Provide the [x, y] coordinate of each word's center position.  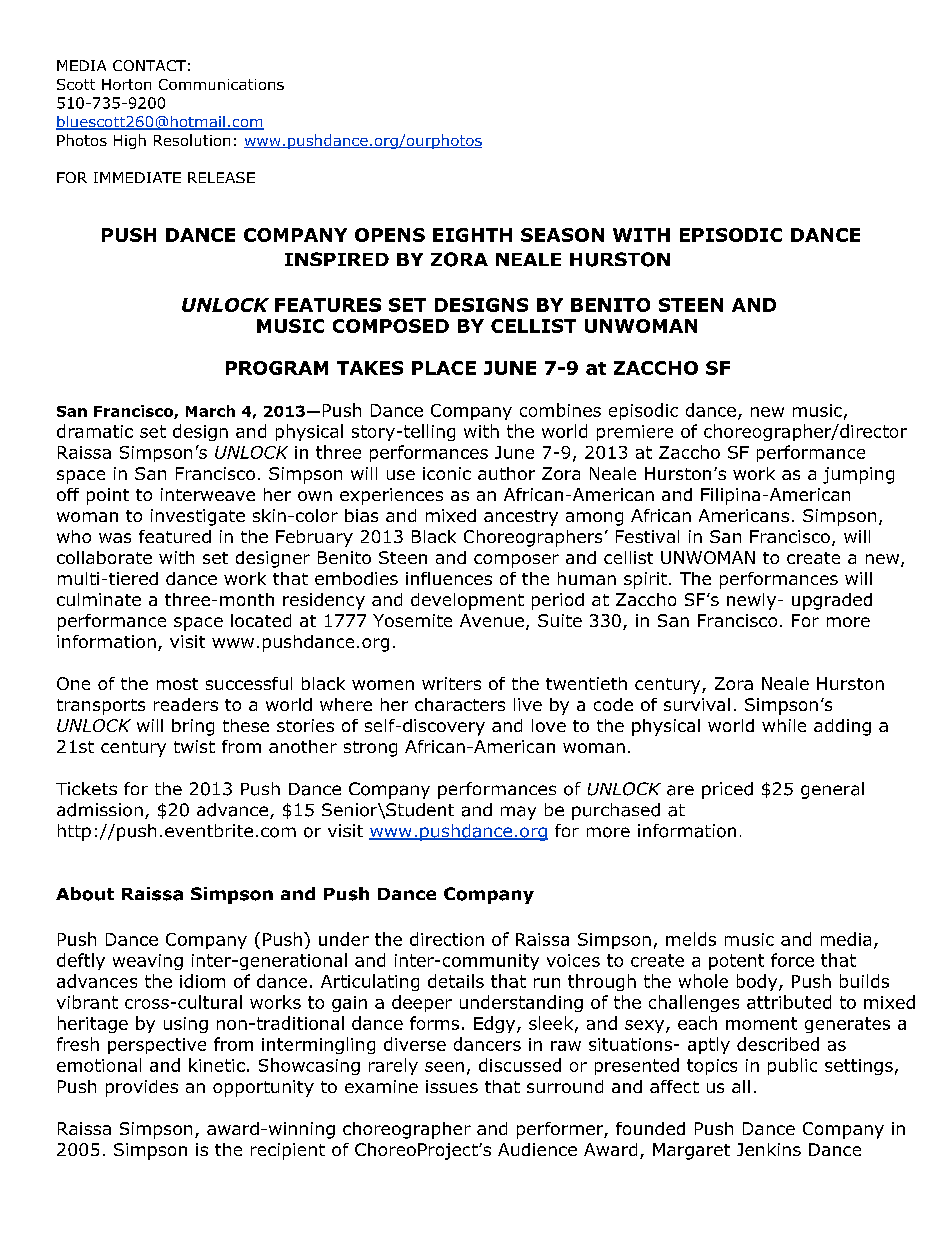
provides [142, 1088]
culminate [99, 599]
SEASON [562, 235]
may [518, 813]
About [85, 894]
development [467, 601]
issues [452, 1086]
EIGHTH [472, 235]
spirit [645, 580]
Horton [126, 84]
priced [727, 790]
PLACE [444, 368]
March [210, 411]
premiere [635, 433]
